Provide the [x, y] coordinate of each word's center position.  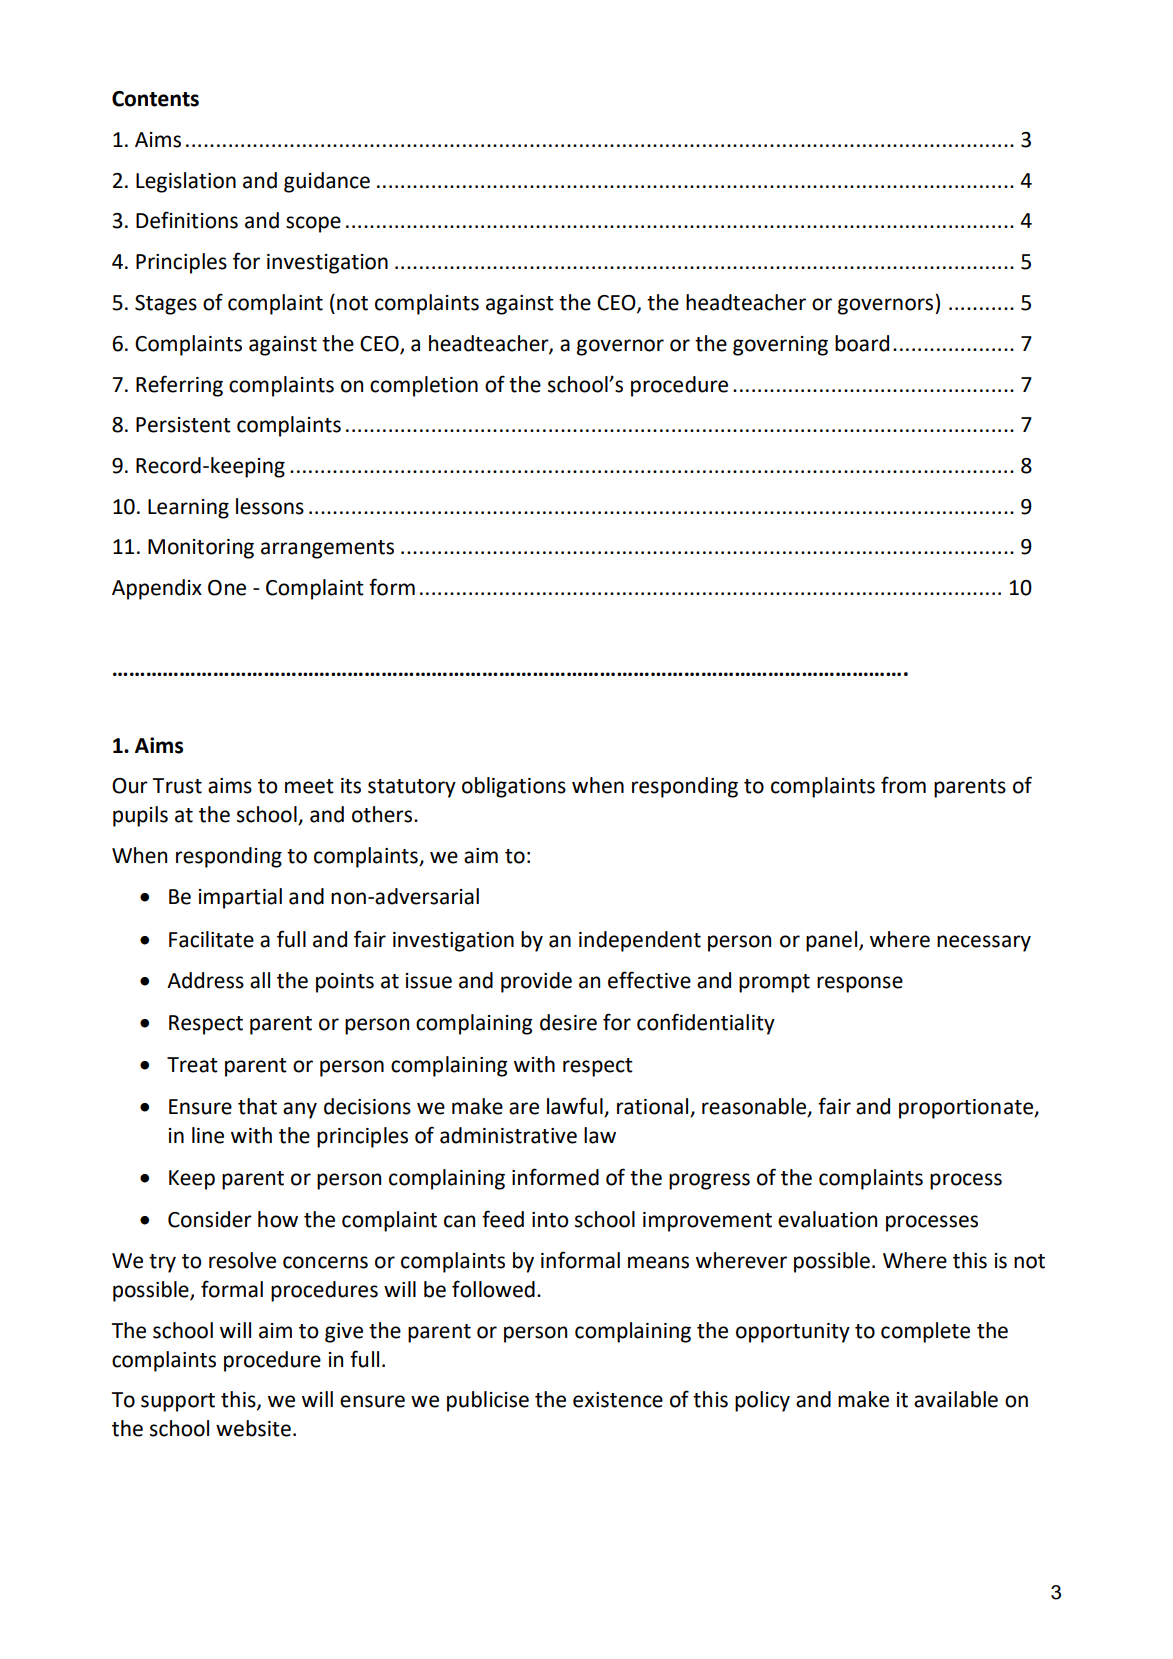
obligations [514, 787]
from [903, 785]
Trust [177, 786]
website [253, 1428]
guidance [327, 182]
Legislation [186, 182]
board [862, 343]
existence [618, 1400]
